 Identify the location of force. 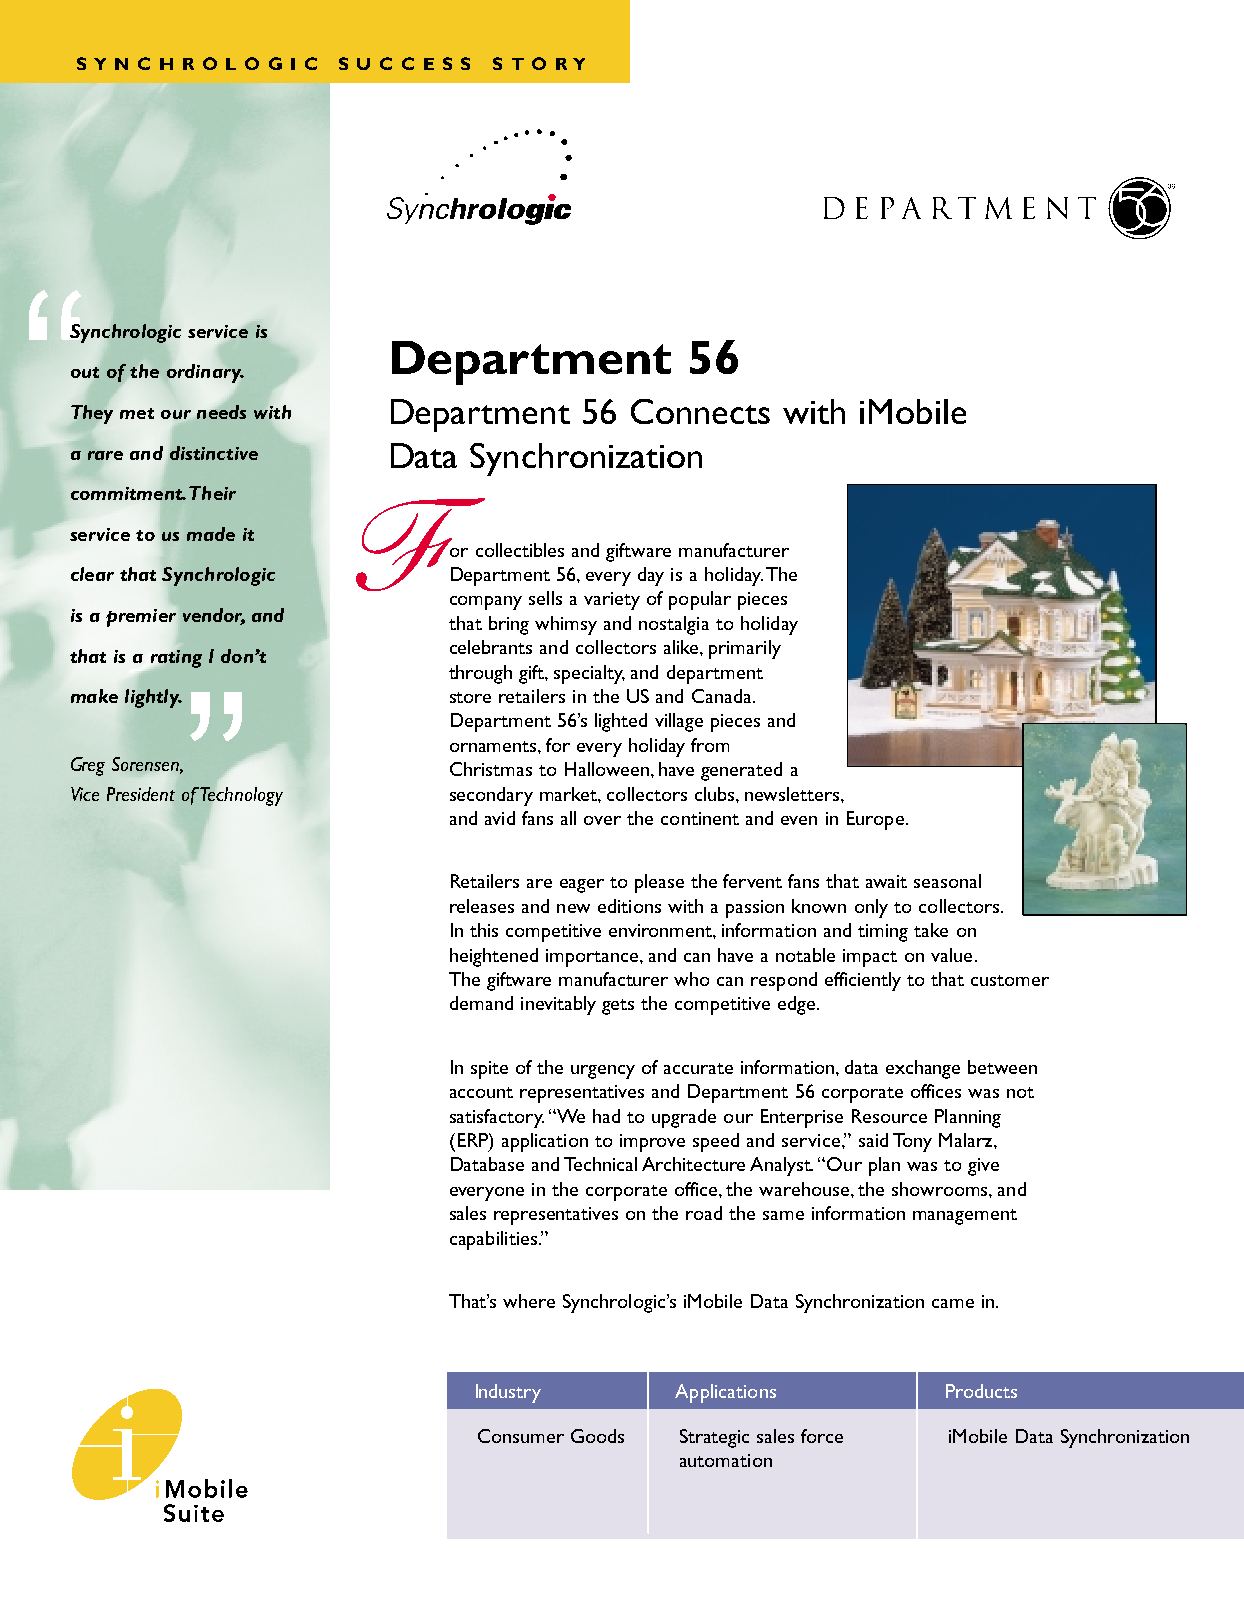
(822, 1436).
